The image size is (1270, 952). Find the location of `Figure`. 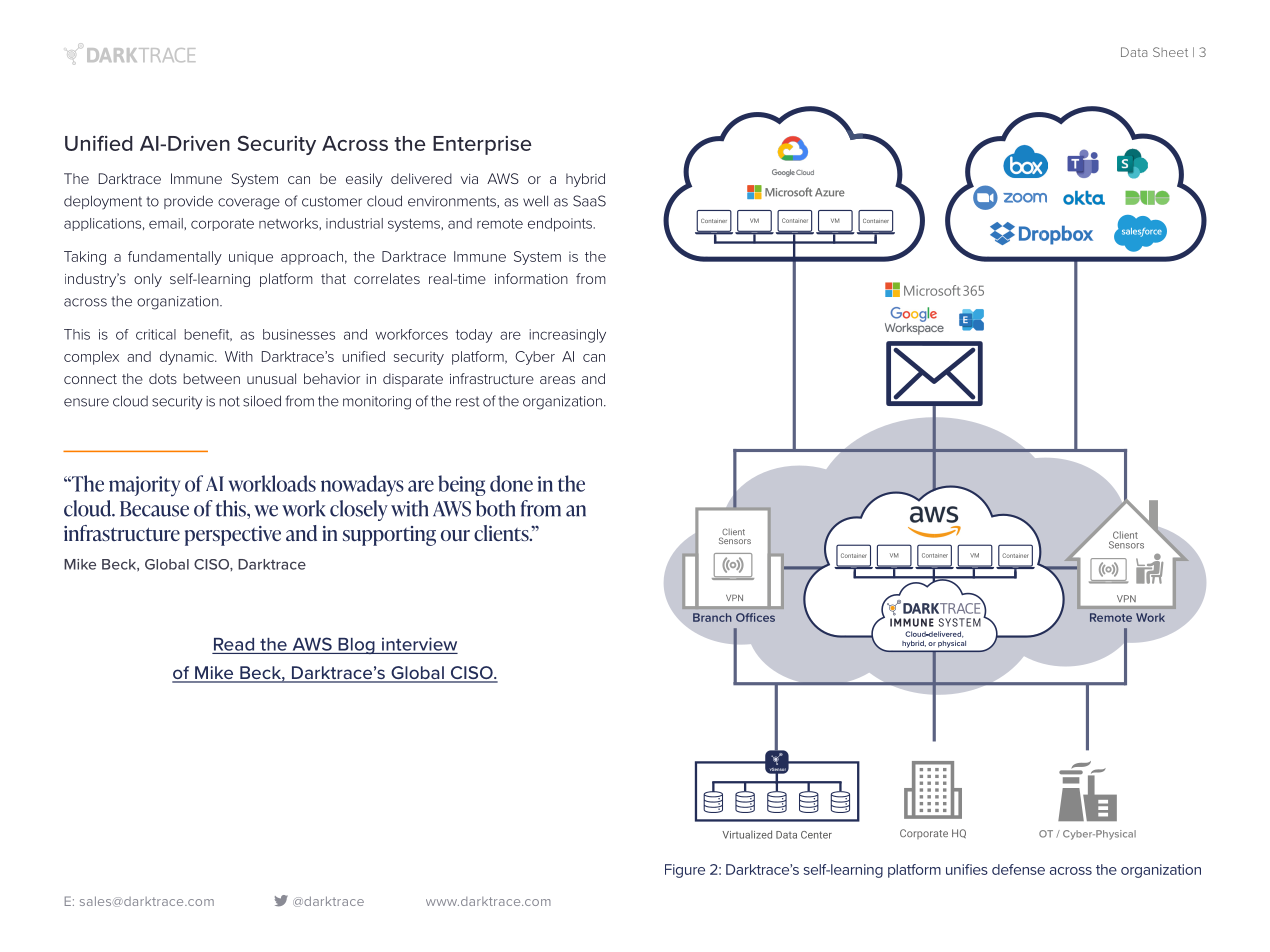

Figure is located at coordinates (685, 871).
